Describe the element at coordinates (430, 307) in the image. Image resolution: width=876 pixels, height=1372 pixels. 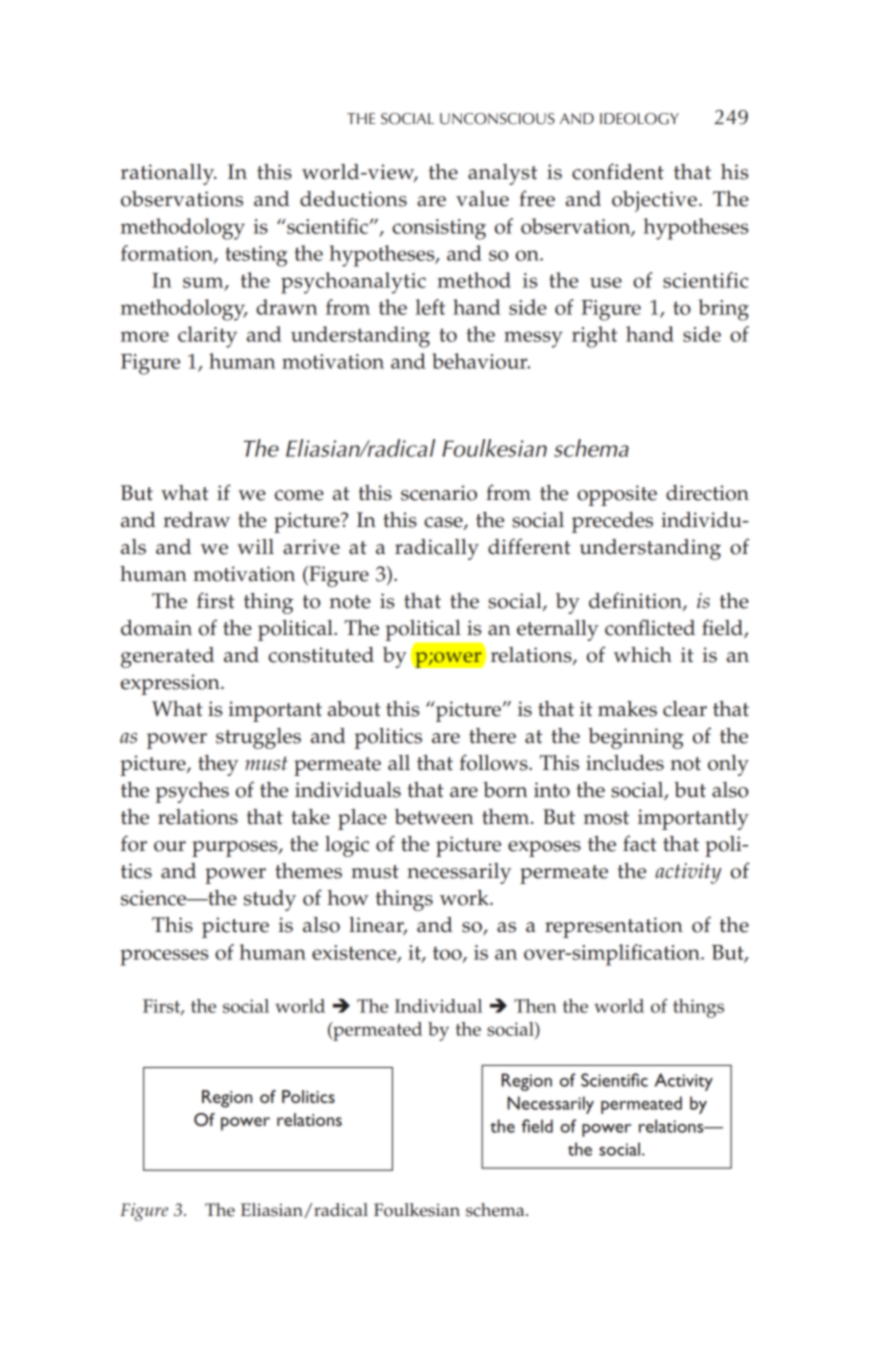
I see `left` at that location.
